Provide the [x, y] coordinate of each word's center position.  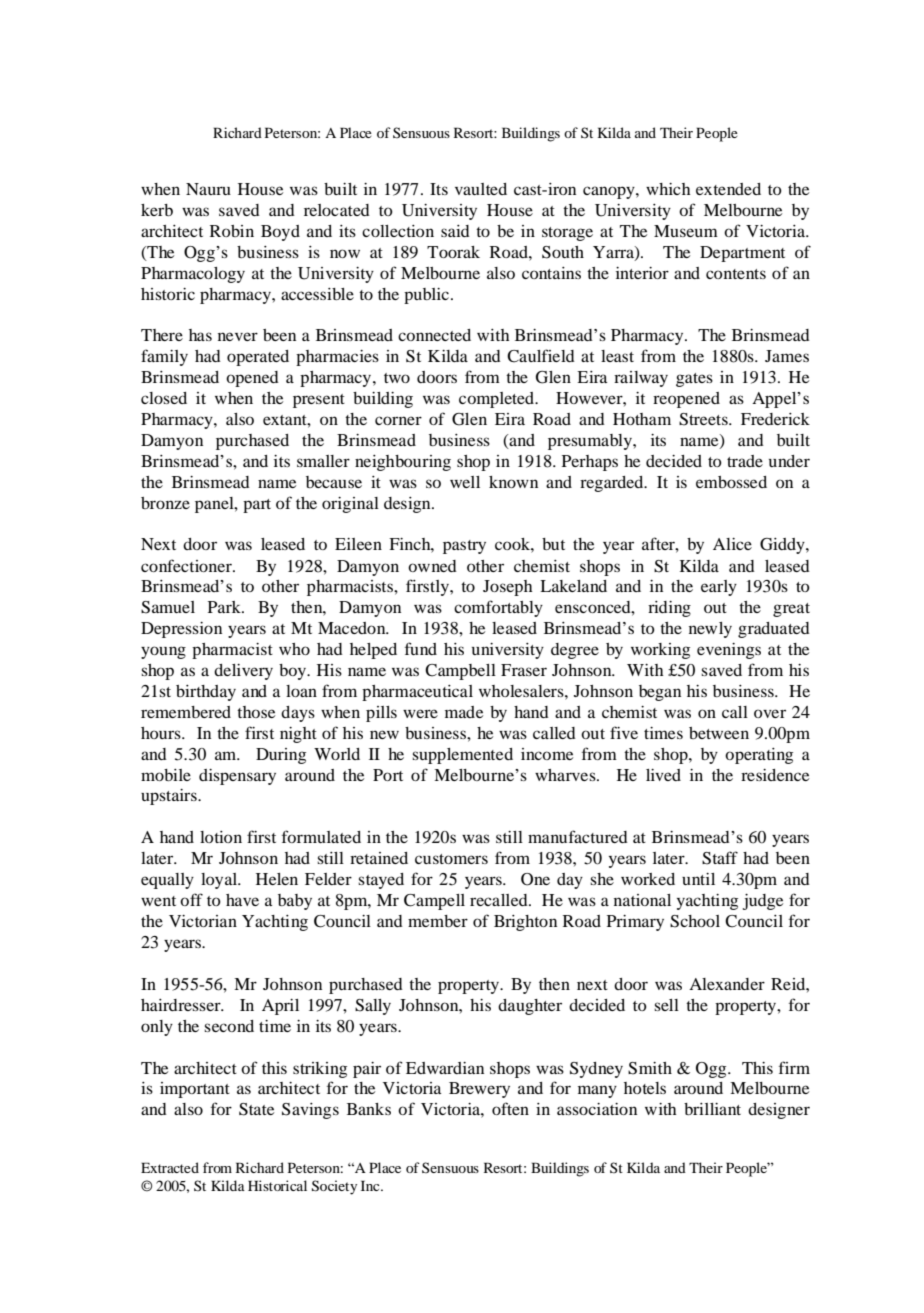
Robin [232, 231]
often [510, 1108]
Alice [732, 544]
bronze [165, 503]
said [455, 231]
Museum [686, 231]
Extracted [170, 1167]
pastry [464, 547]
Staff [720, 858]
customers [451, 859]
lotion [221, 837]
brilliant [712, 1109]
